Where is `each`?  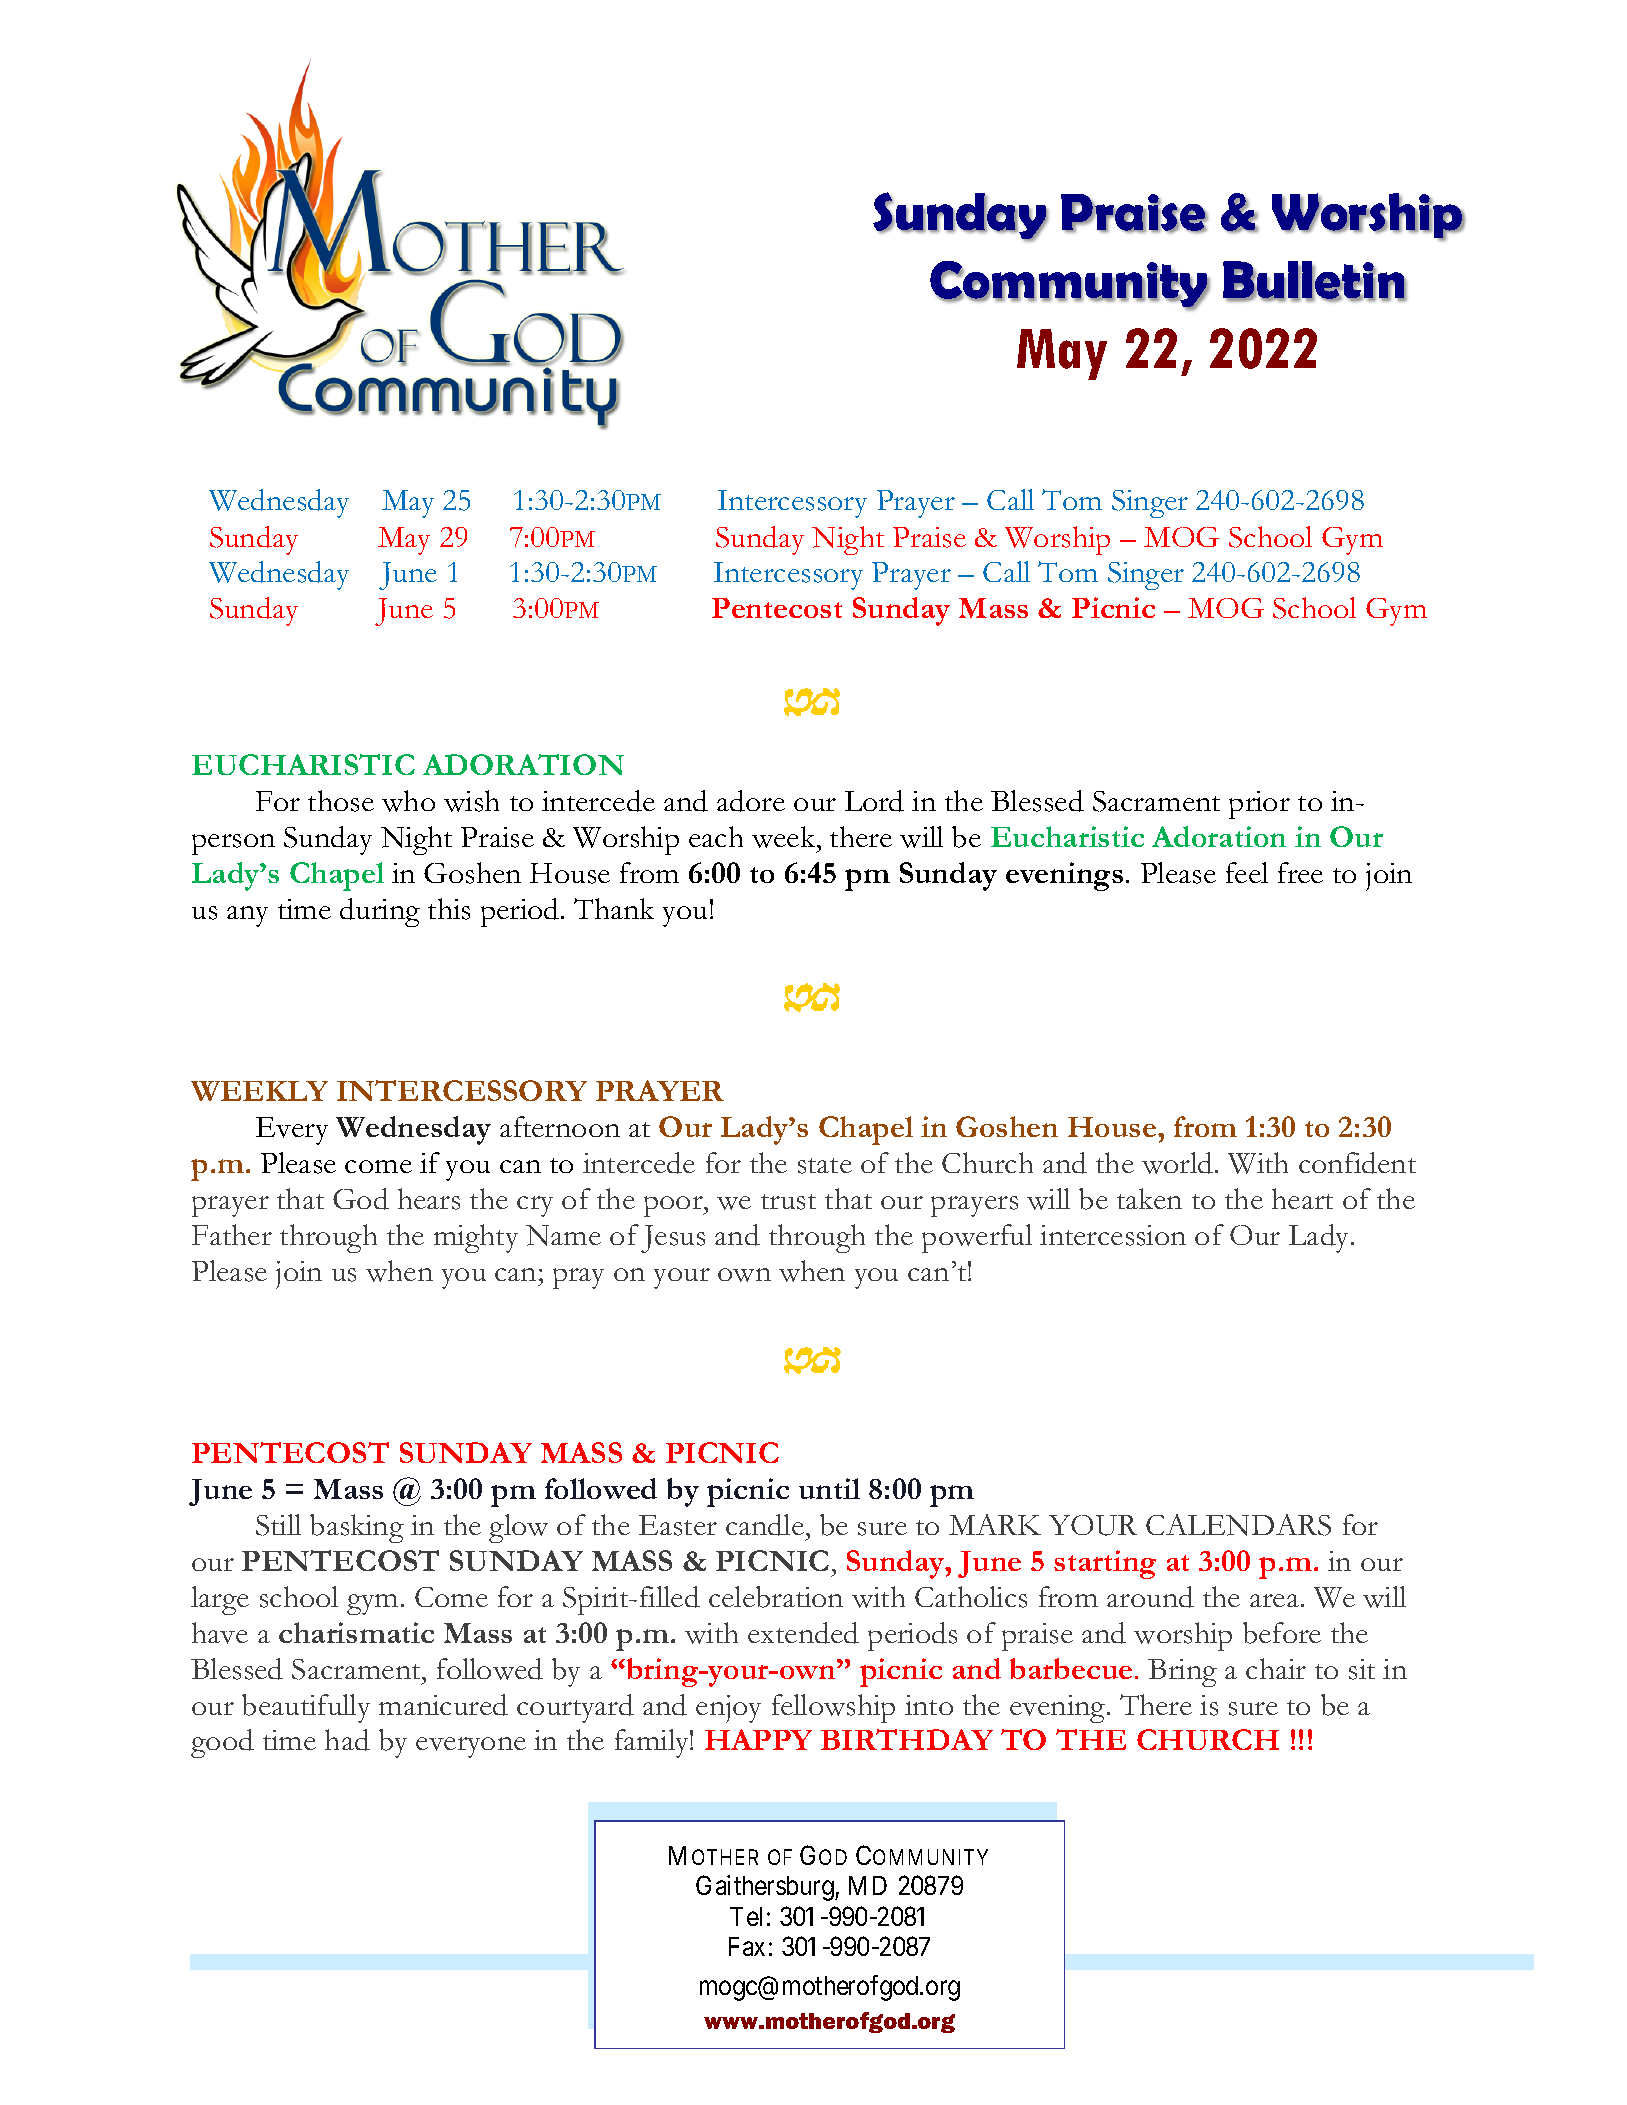 each is located at coordinates (716, 836).
